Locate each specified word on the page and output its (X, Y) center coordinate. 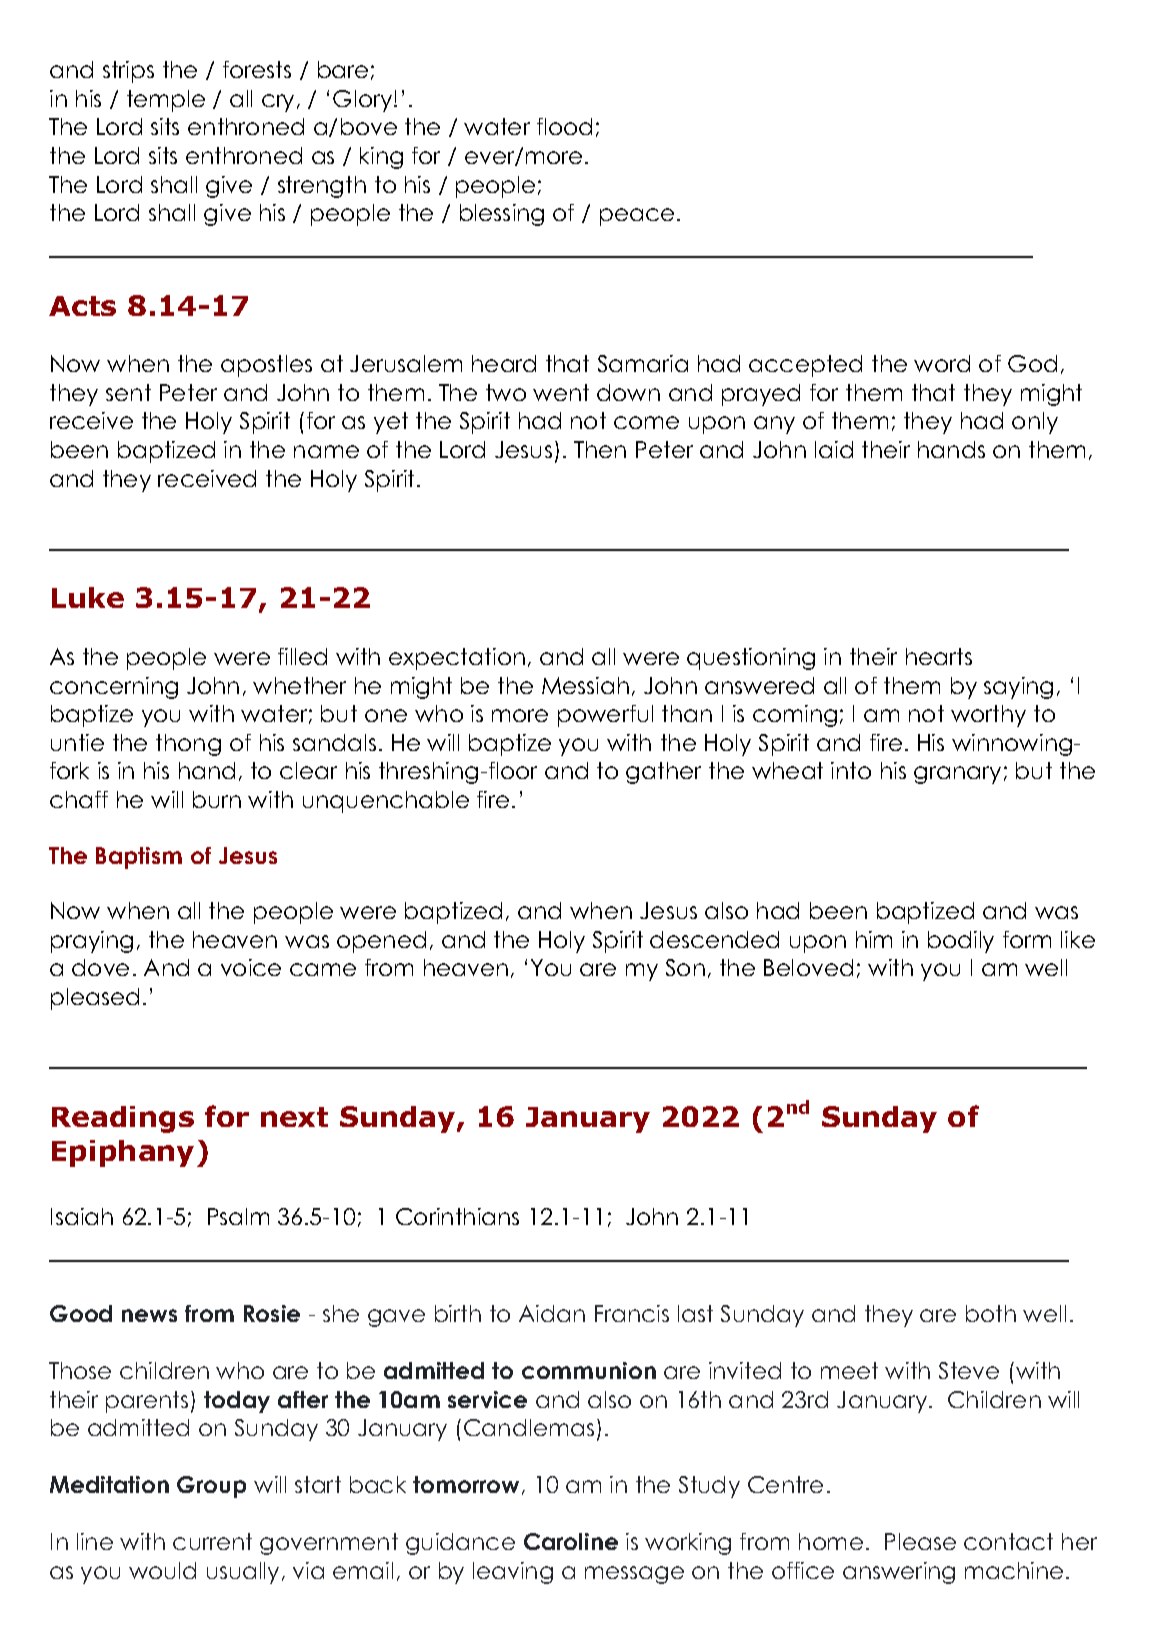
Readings (123, 1119)
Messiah (585, 685)
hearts (939, 656)
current (212, 1541)
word (942, 363)
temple (166, 101)
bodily (961, 942)
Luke (88, 597)
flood (564, 126)
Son (685, 967)
